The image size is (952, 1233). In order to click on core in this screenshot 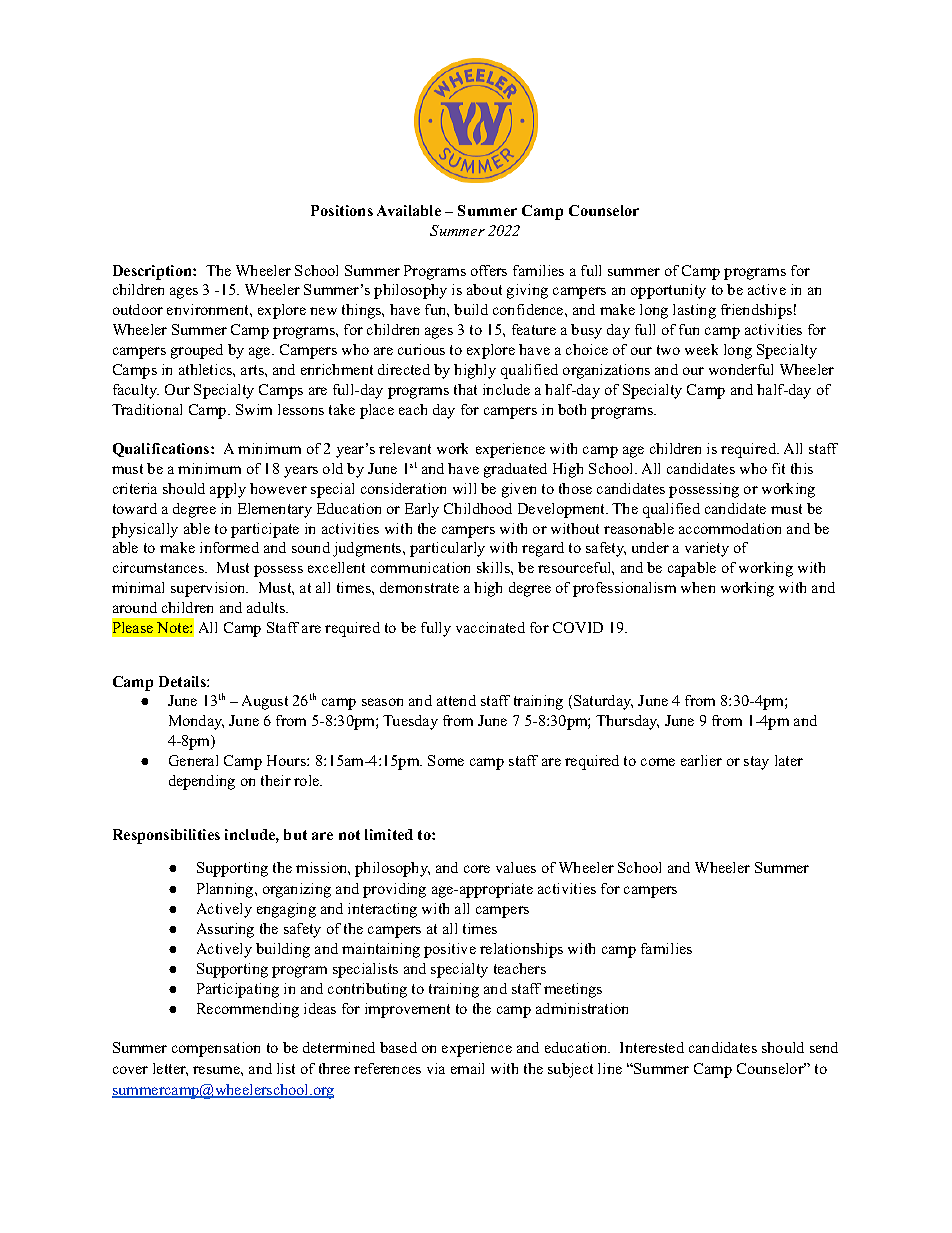, I will do `click(477, 869)`.
